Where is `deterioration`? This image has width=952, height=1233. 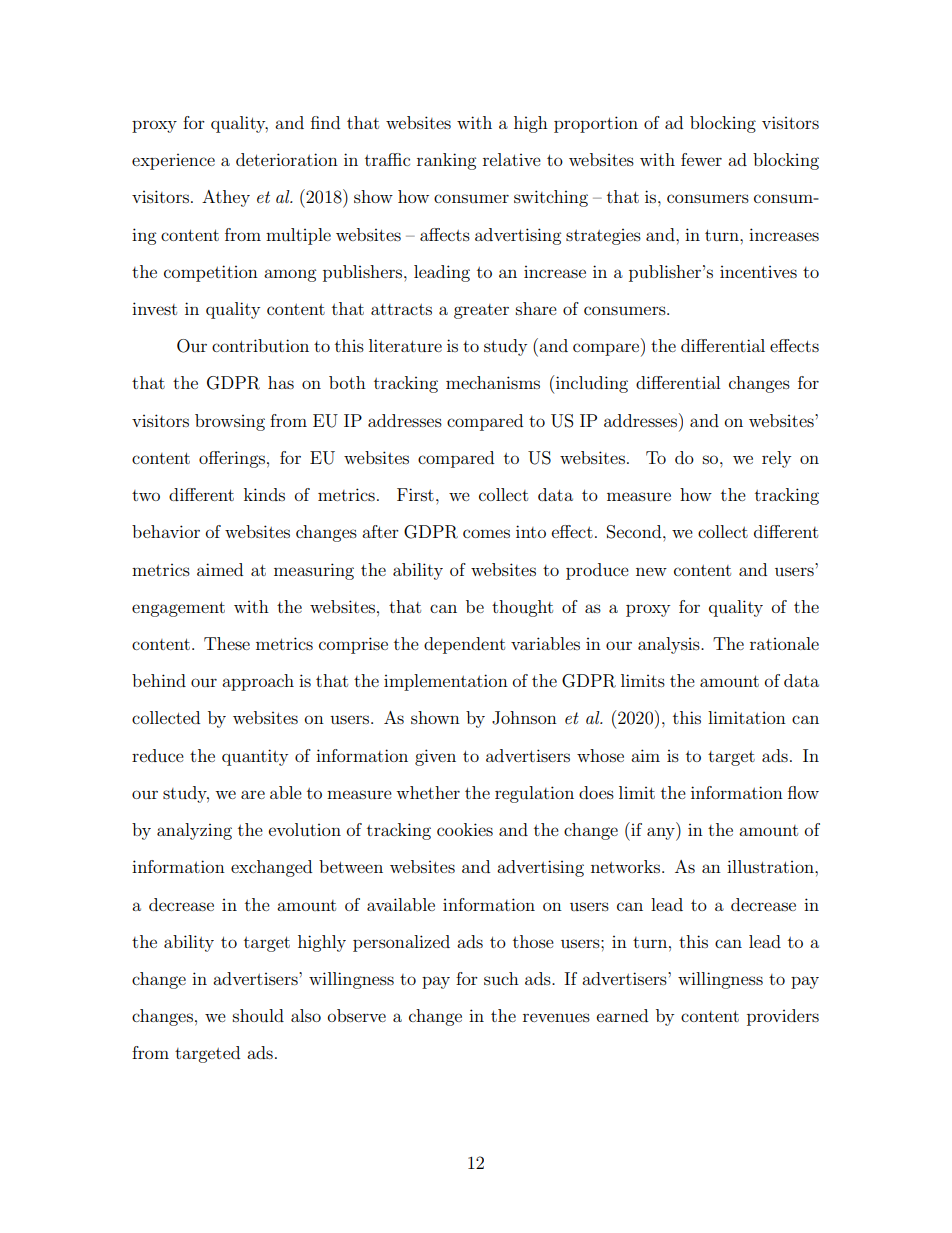
deterioration is located at coordinates (287, 159).
